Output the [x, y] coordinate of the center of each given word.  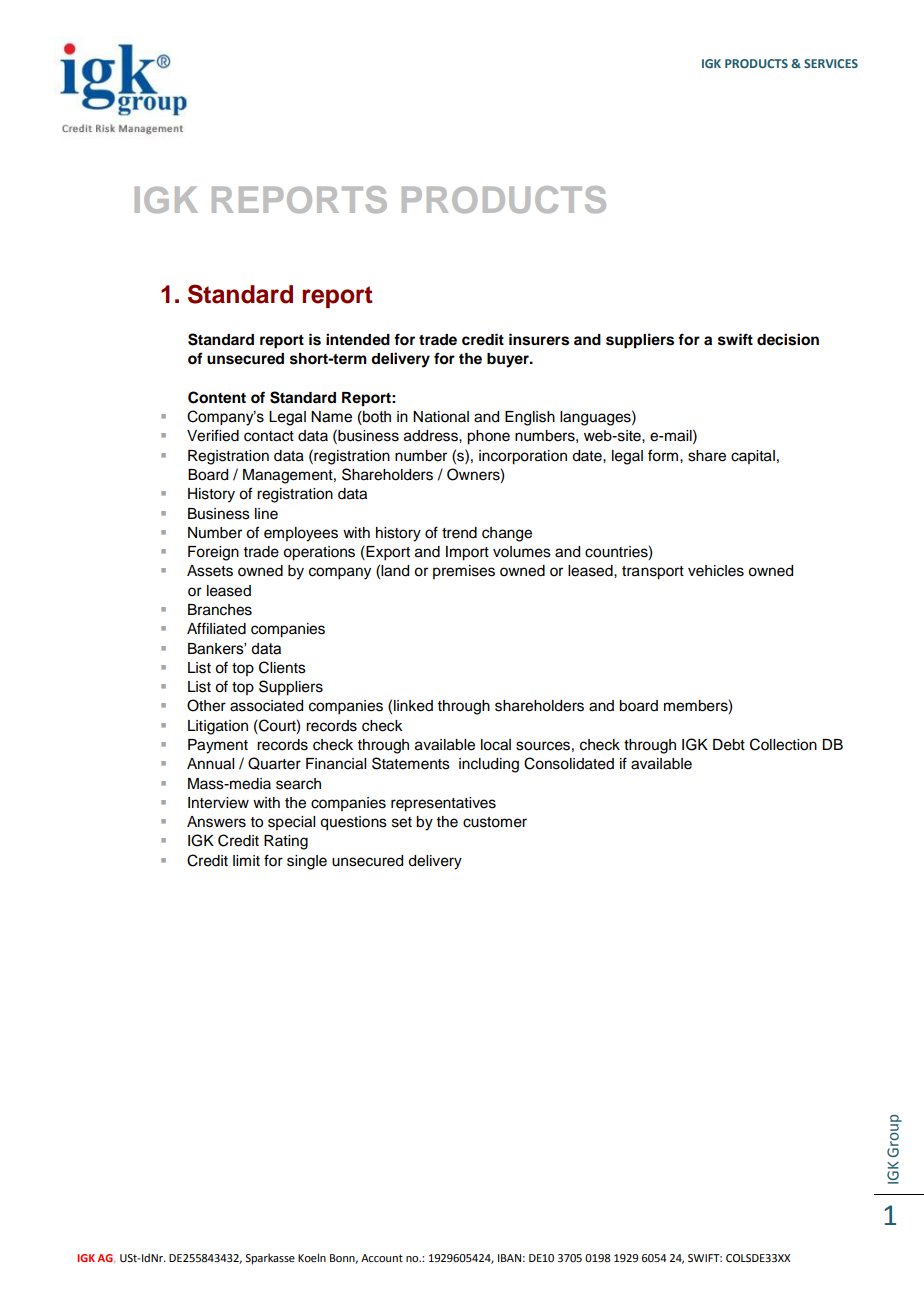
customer [495, 822]
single [307, 862]
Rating [286, 842]
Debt [729, 745]
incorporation [523, 457]
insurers [539, 339]
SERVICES [831, 63]
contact [269, 436]
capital [753, 457]
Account [382, 1258]
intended [358, 339]
